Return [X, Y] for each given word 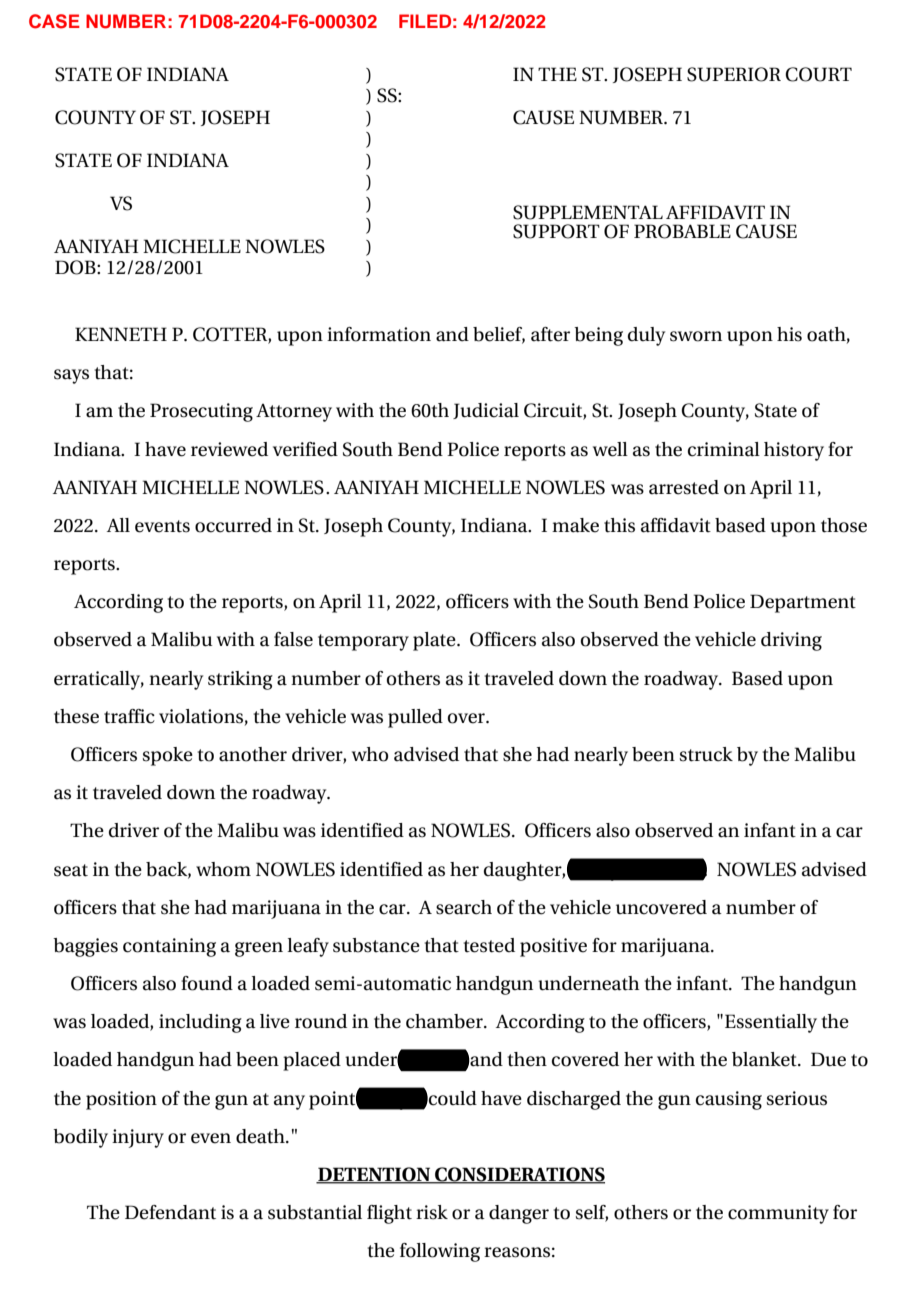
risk [432, 1212]
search [464, 907]
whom [223, 869]
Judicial [486, 411]
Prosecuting [201, 412]
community [778, 1214]
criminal [724, 449]
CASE [54, 21]
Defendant [170, 1212]
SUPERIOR [734, 74]
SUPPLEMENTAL [588, 212]
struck [706, 754]
